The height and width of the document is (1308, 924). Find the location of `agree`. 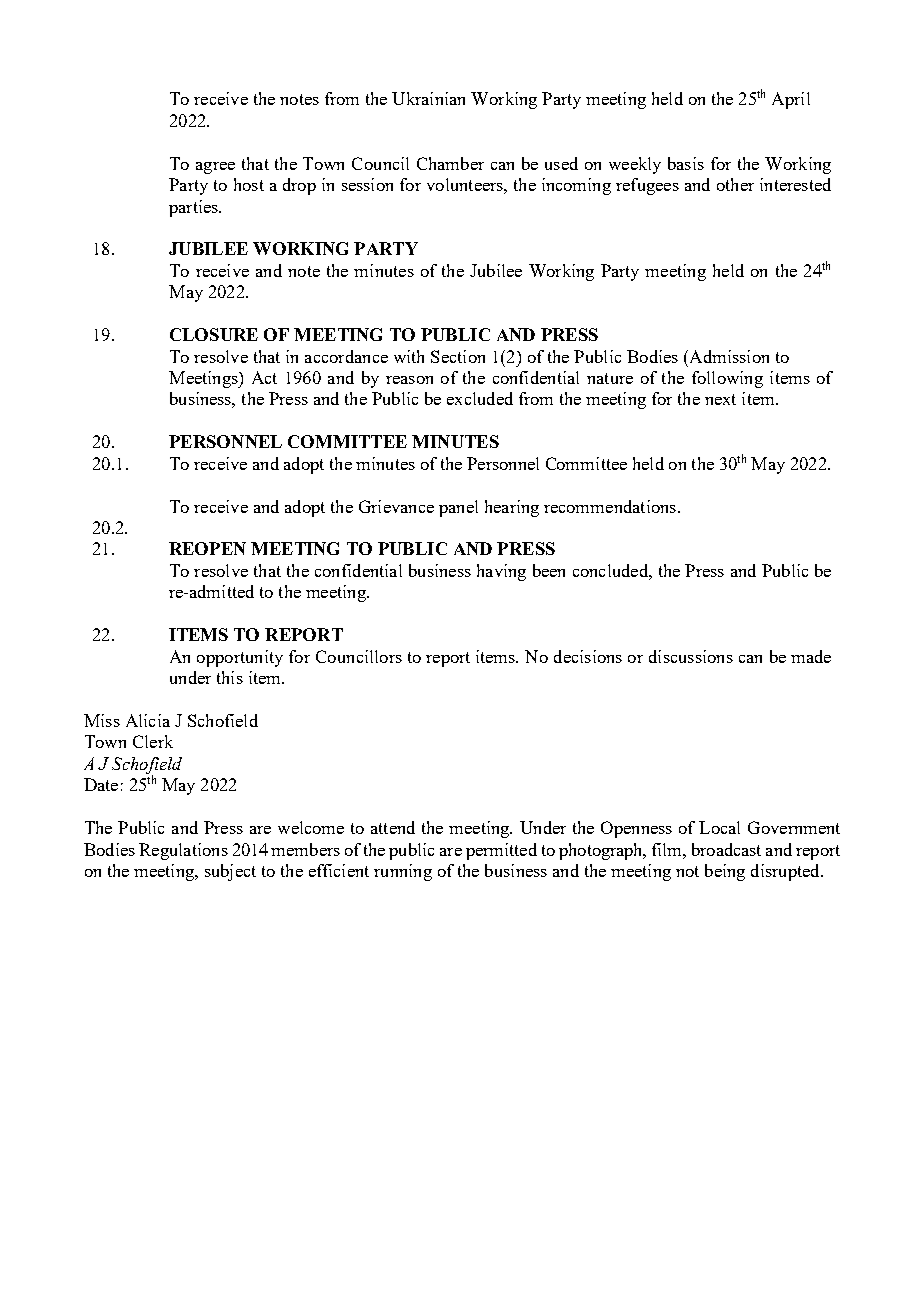

agree is located at coordinates (215, 168).
